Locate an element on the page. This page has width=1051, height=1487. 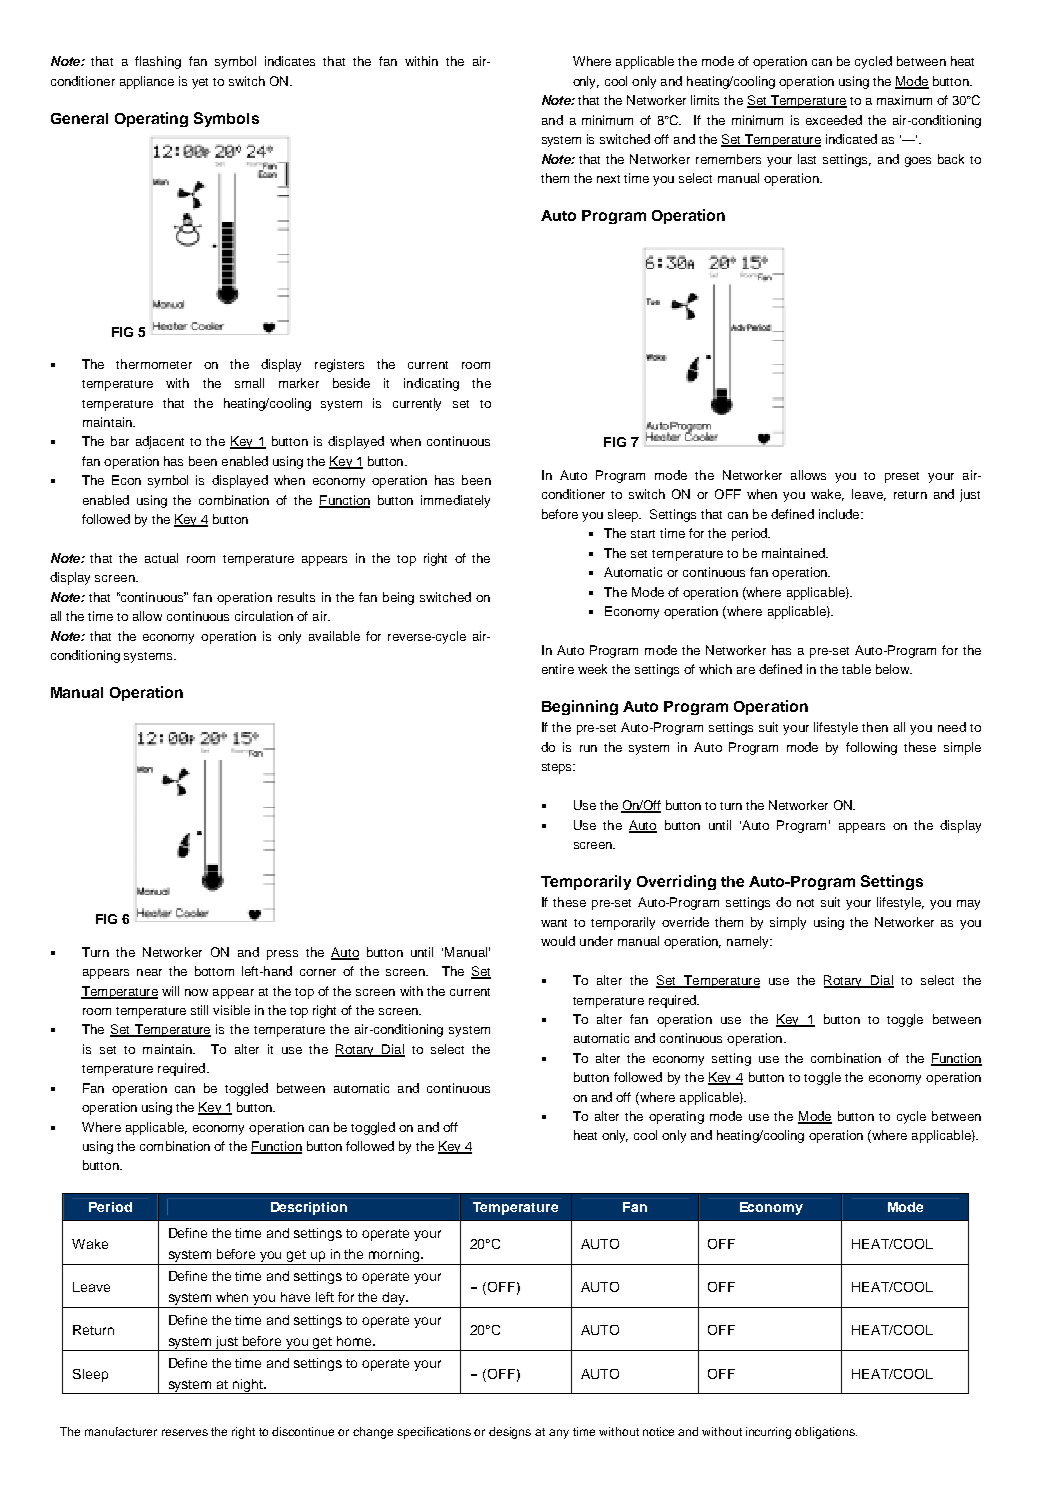
obligations is located at coordinates (826, 1433).
